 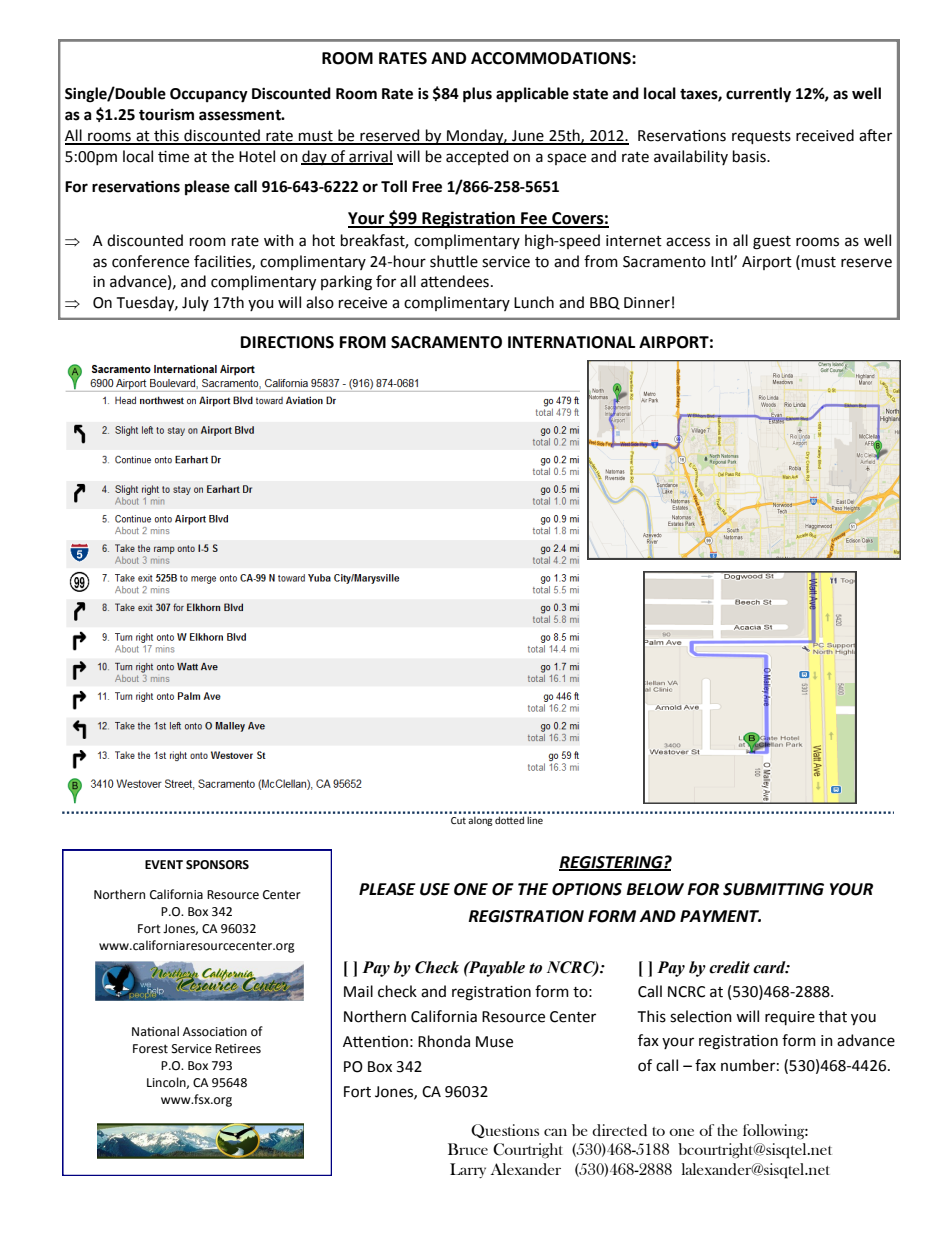 What do you see at coordinates (238, 1049) in the screenshot?
I see `Retirees` at bounding box center [238, 1049].
